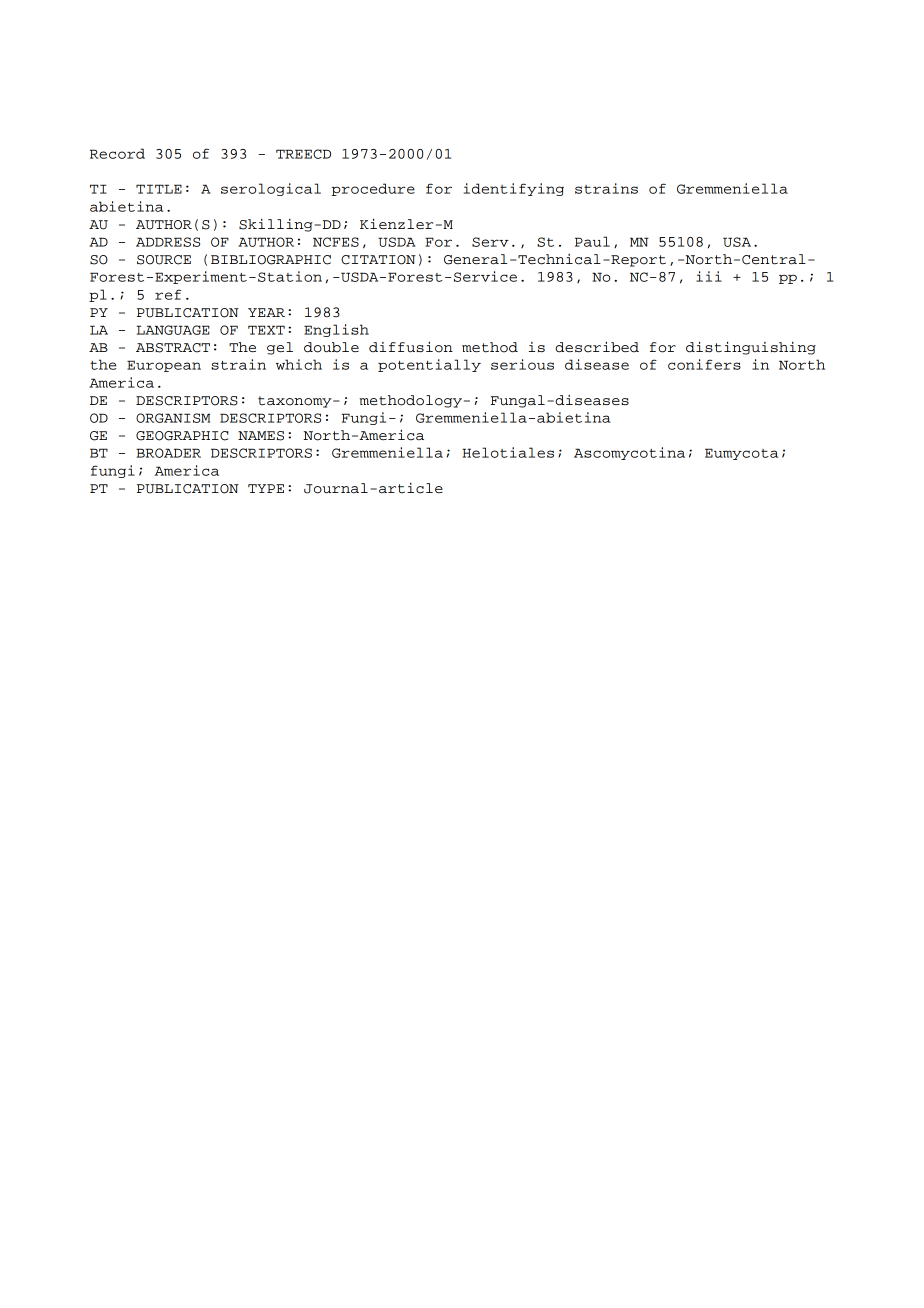 This screenshot has width=924, height=1308. What do you see at coordinates (266, 488) in the screenshot?
I see `TYPE` at bounding box center [266, 488].
